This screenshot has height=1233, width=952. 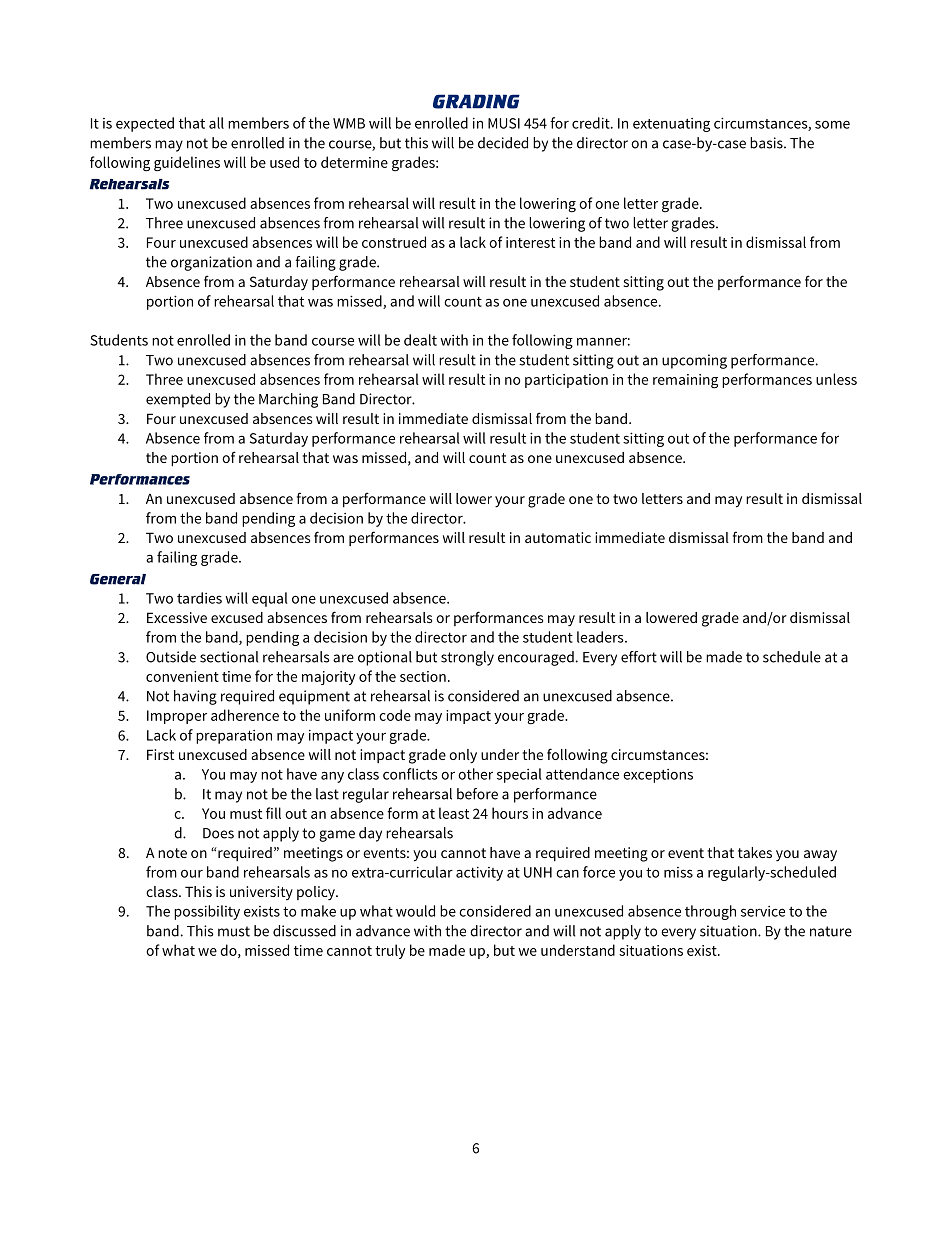 I want to click on decided, so click(x=503, y=143).
